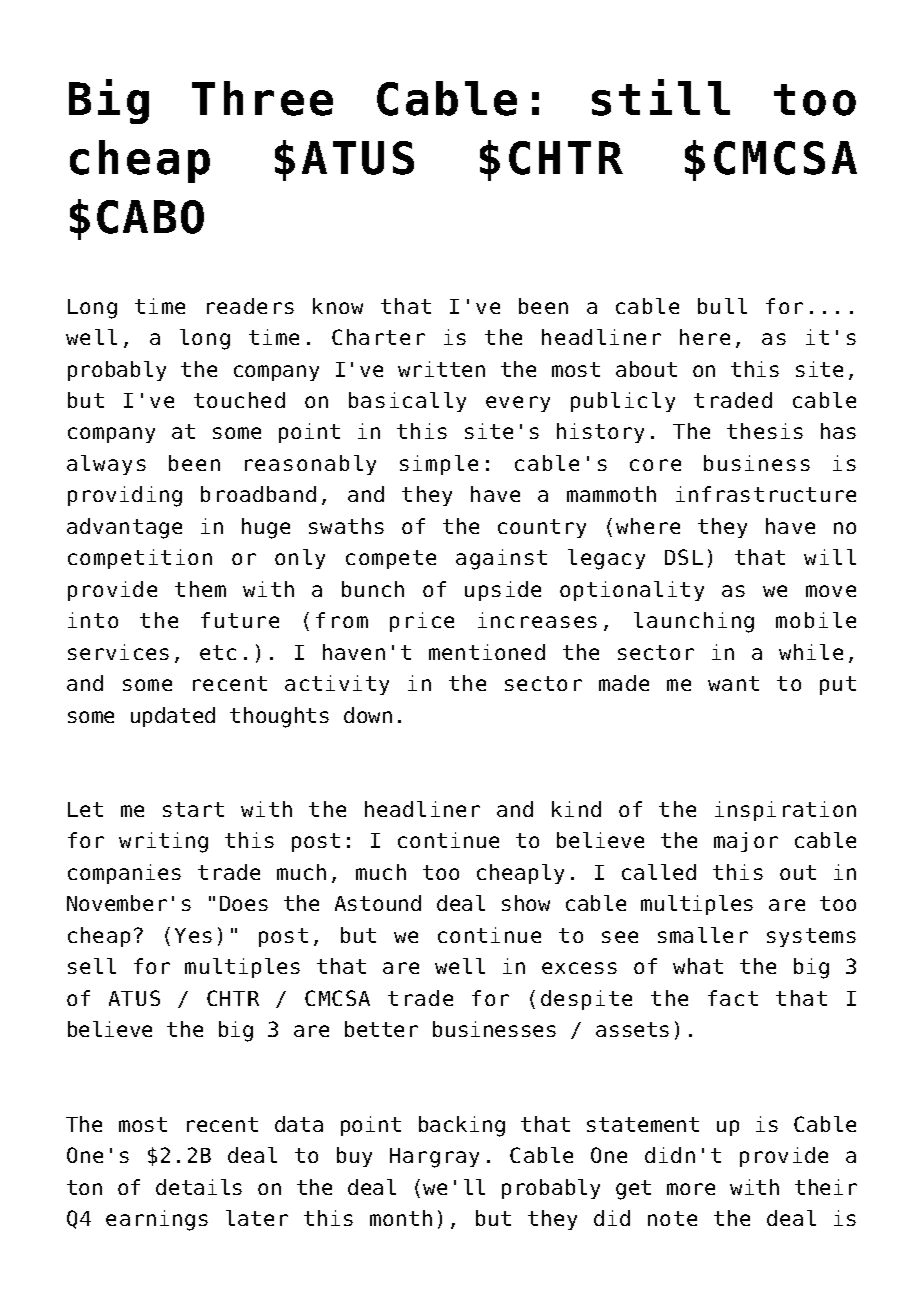 The width and height of the image is (924, 1308). Describe the element at coordinates (487, 652) in the image. I see `mentioned` at that location.
